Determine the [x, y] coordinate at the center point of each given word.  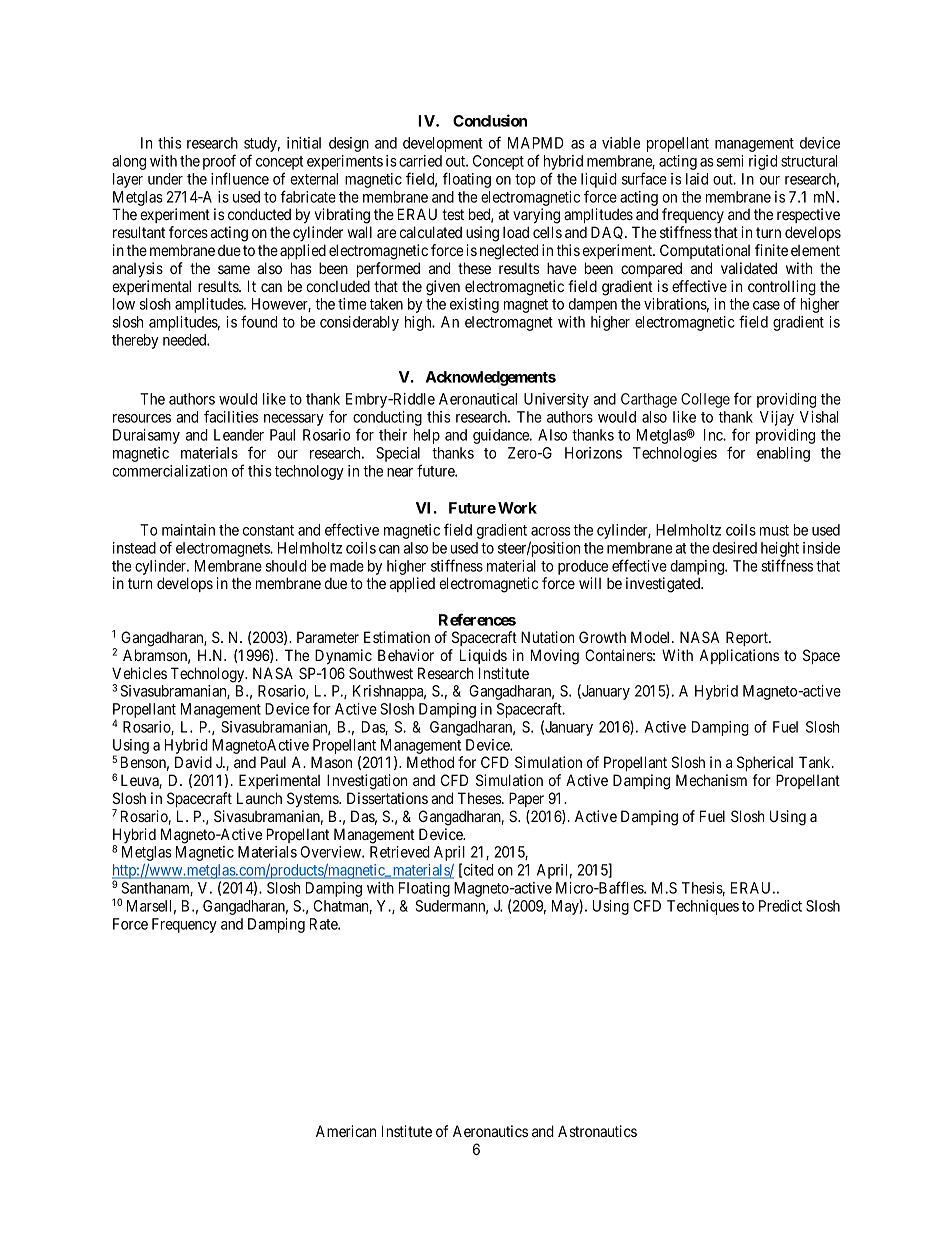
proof [219, 162]
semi [730, 161]
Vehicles [139, 673]
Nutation [548, 637]
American [346, 1131]
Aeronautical [478, 399]
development [443, 144]
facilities [231, 416]
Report [748, 638]
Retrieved [400, 852]
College [705, 400]
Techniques [703, 907]
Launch [259, 798]
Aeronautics [490, 1131]
